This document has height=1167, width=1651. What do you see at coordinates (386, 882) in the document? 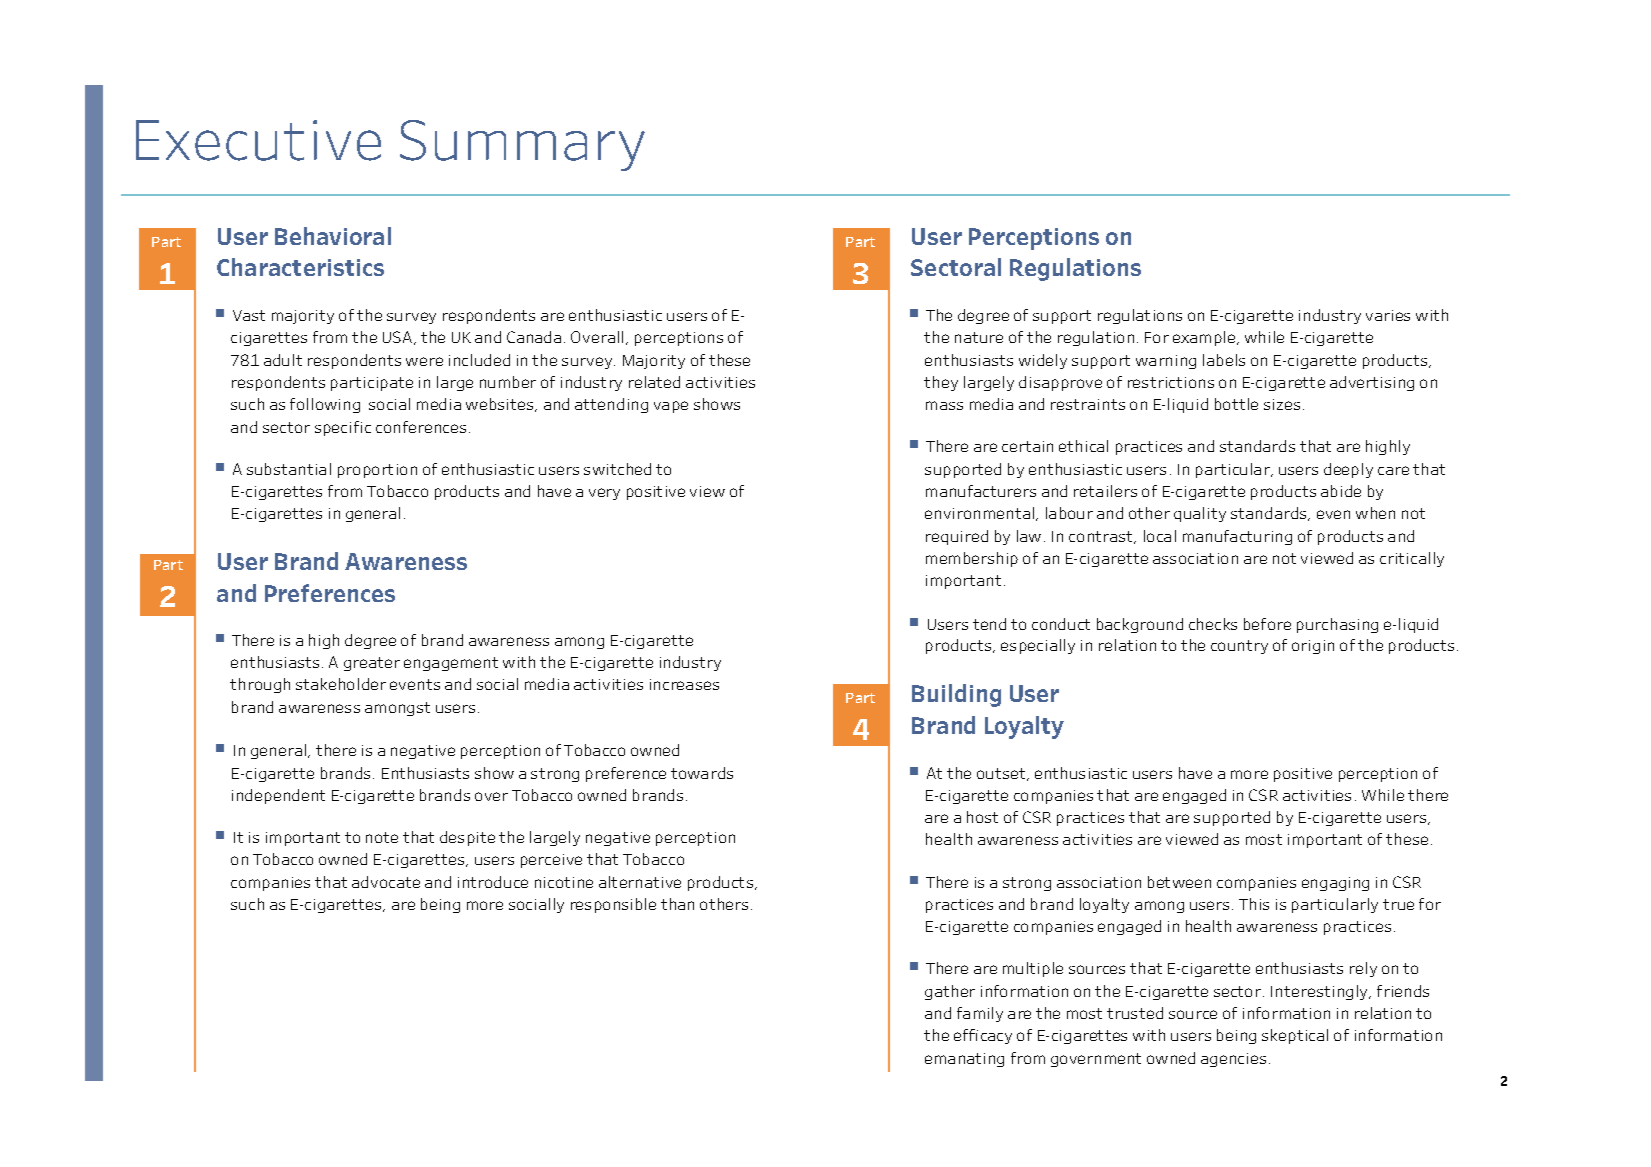
I see `advocate` at bounding box center [386, 882].
